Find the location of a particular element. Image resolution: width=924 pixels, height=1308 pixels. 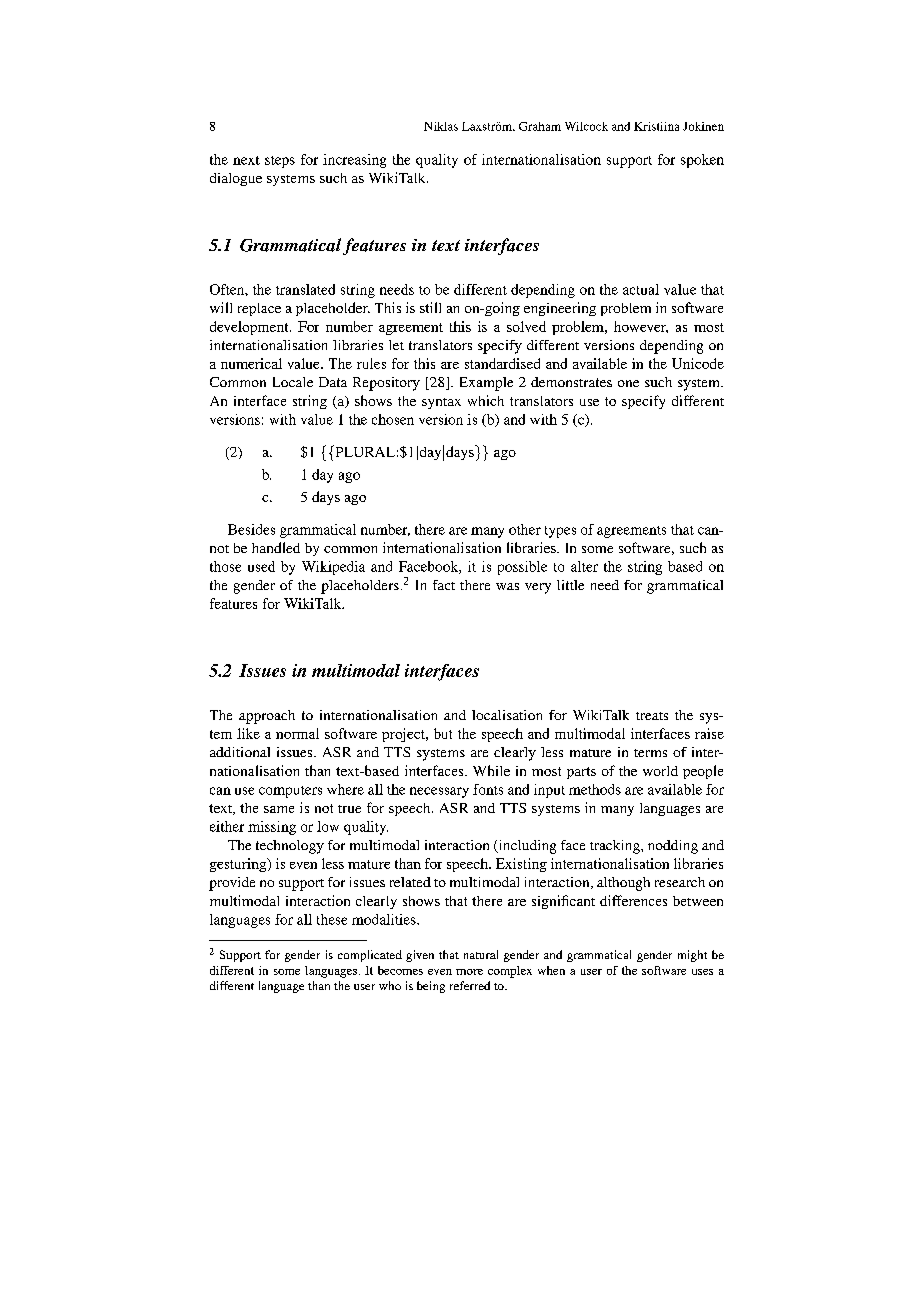

these is located at coordinates (332, 919).
